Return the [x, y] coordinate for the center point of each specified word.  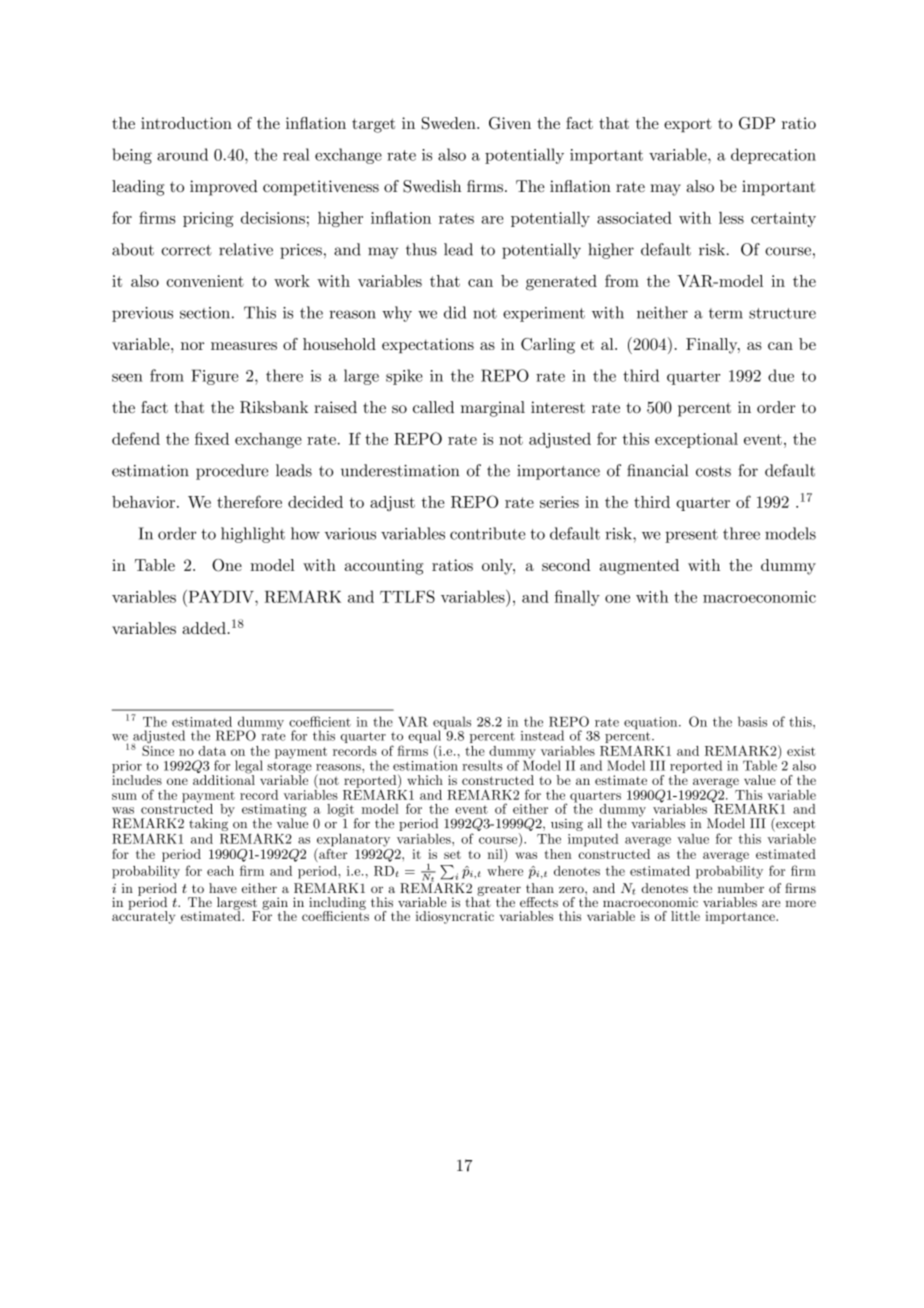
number [741, 888]
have [223, 888]
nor [192, 346]
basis [752, 721]
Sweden [450, 123]
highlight [253, 535]
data [212, 751]
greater [499, 891]
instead [542, 735]
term [726, 313]
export [688, 125]
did [455, 312]
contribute [487, 533]
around [182, 154]
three [741, 533]
